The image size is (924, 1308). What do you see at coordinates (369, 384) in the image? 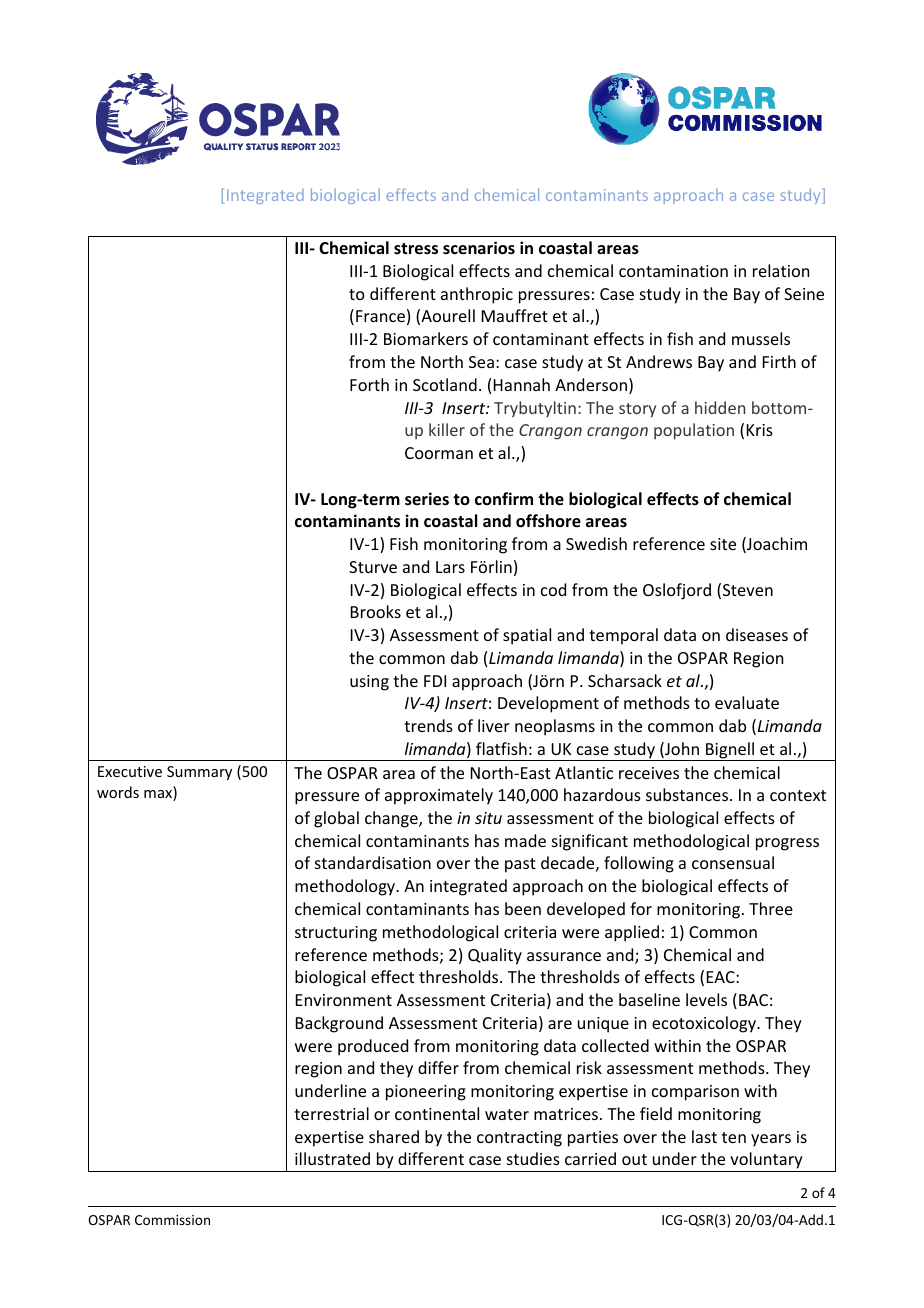
I see `Forth` at bounding box center [369, 384].
